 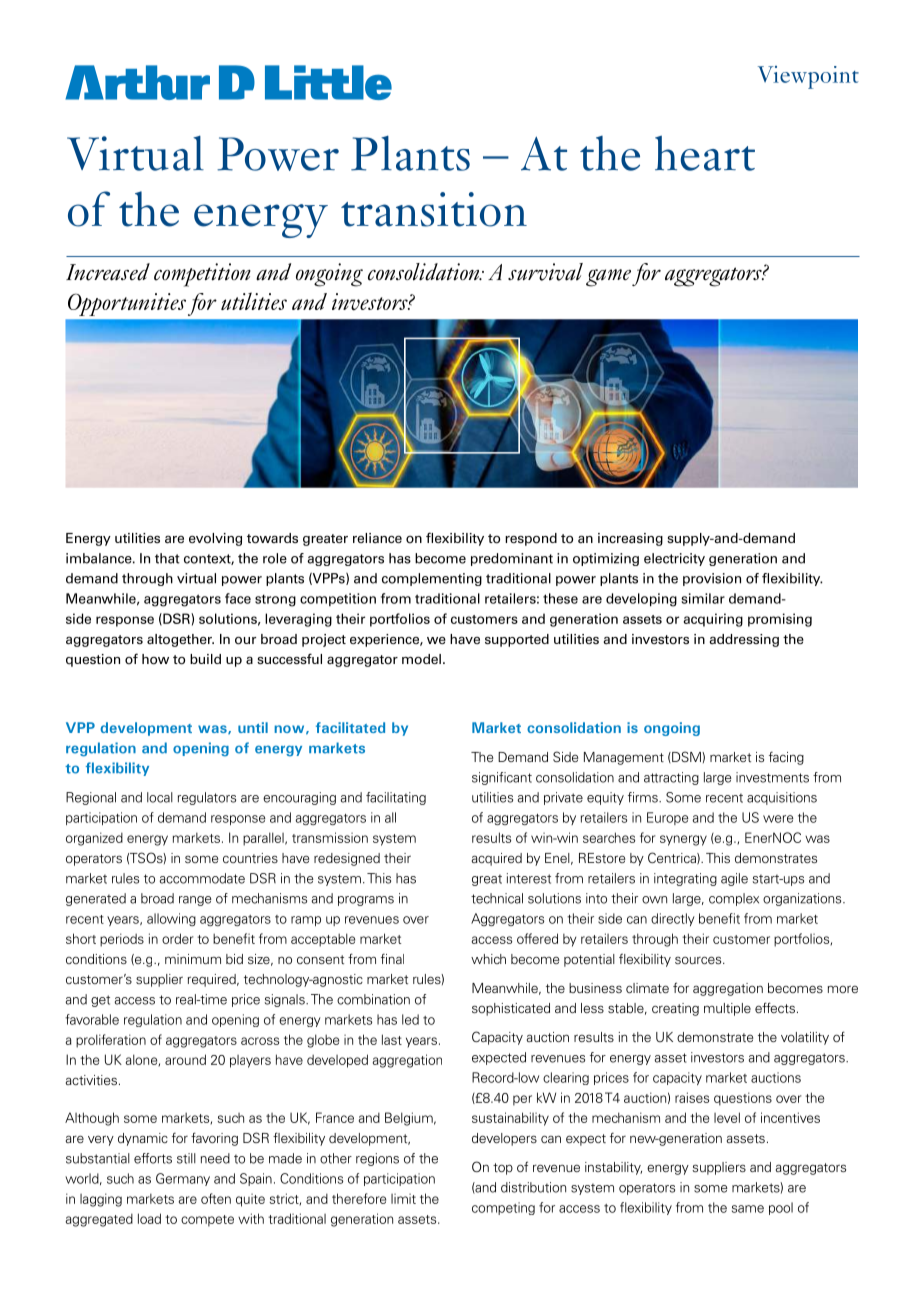 What do you see at coordinates (215, 539) in the page?
I see `evolving` at bounding box center [215, 539].
